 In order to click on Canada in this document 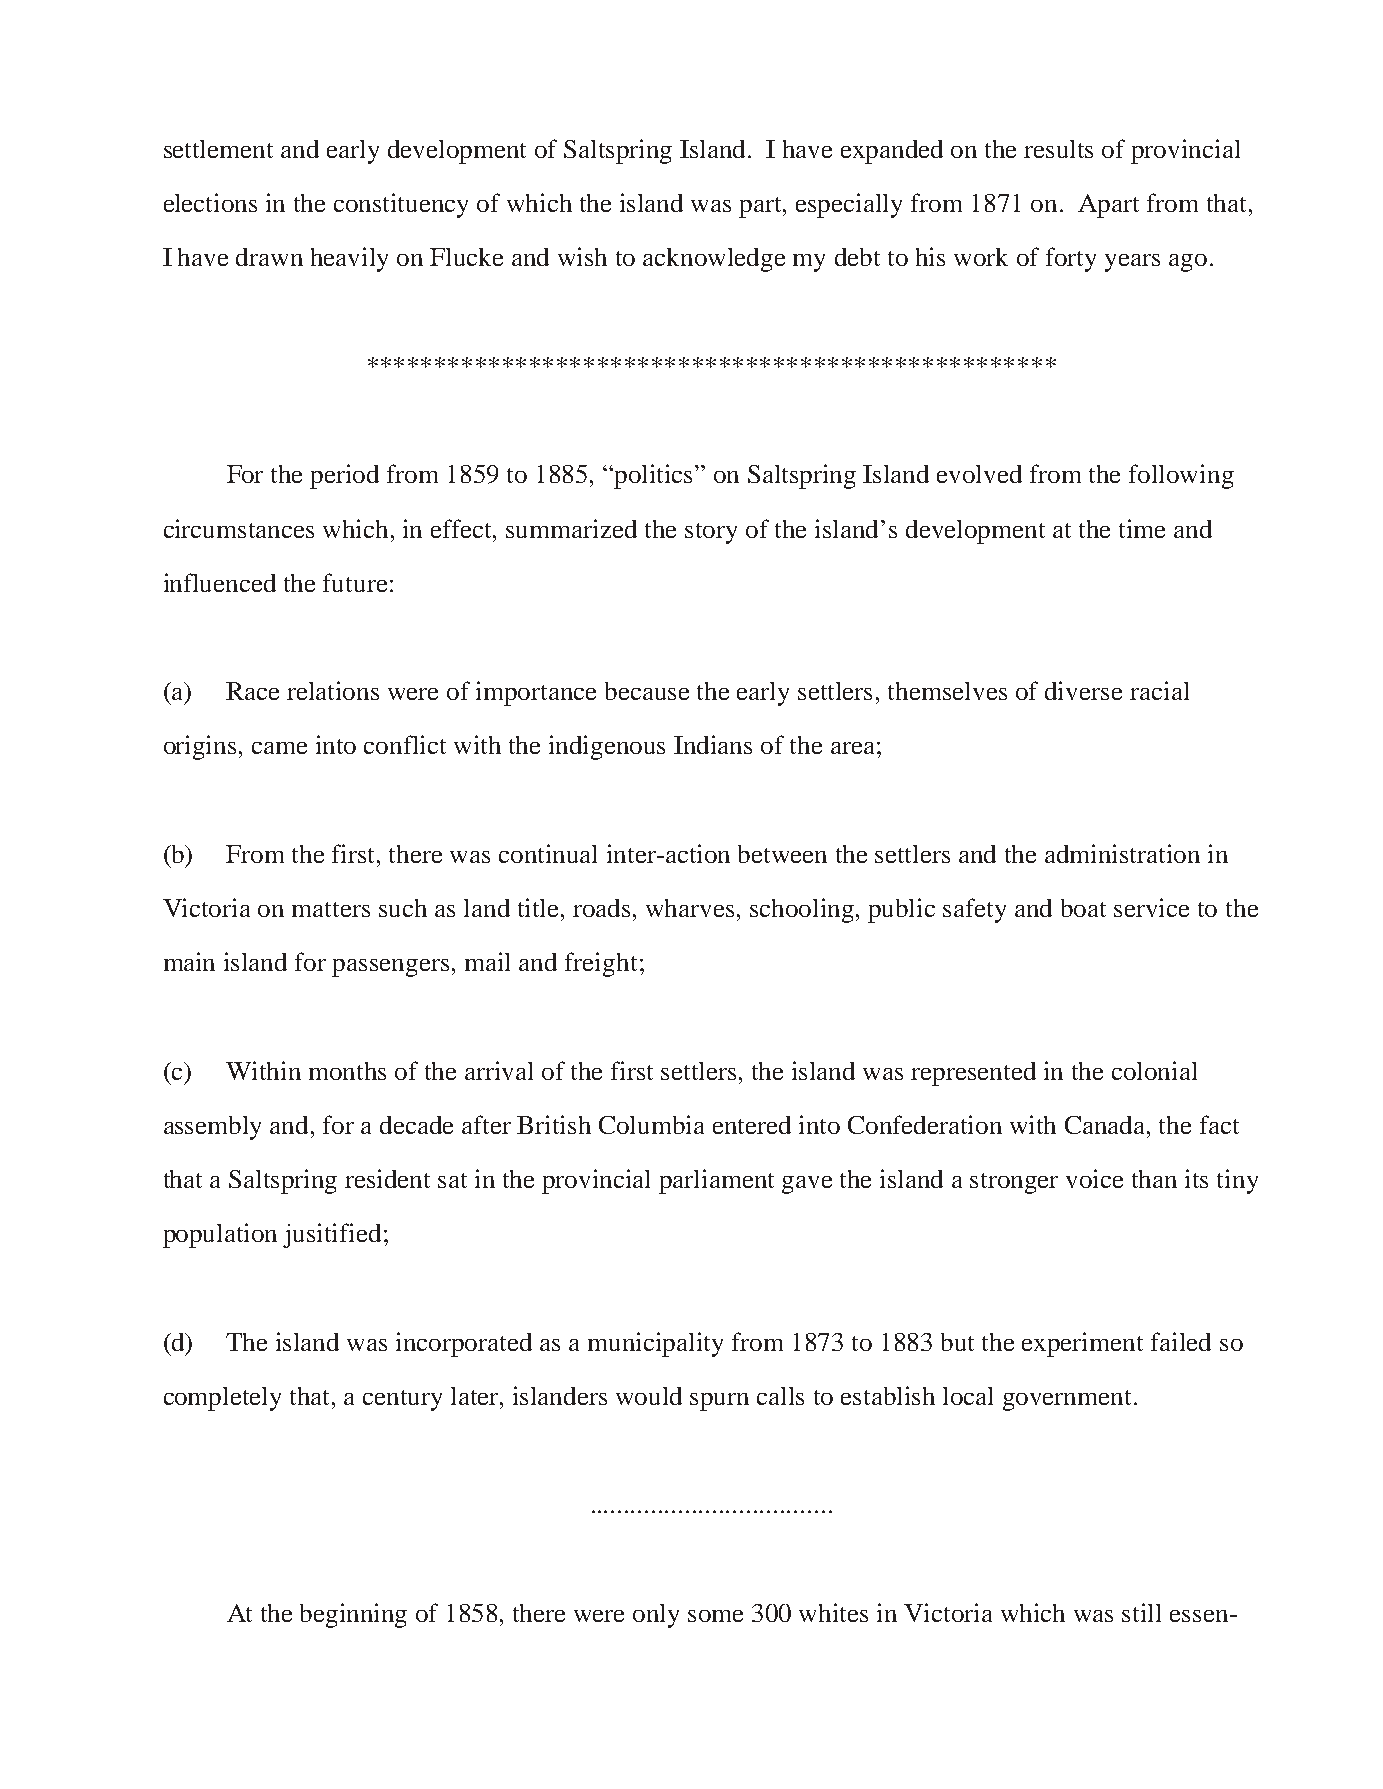, I will do `click(1106, 1125)`.
